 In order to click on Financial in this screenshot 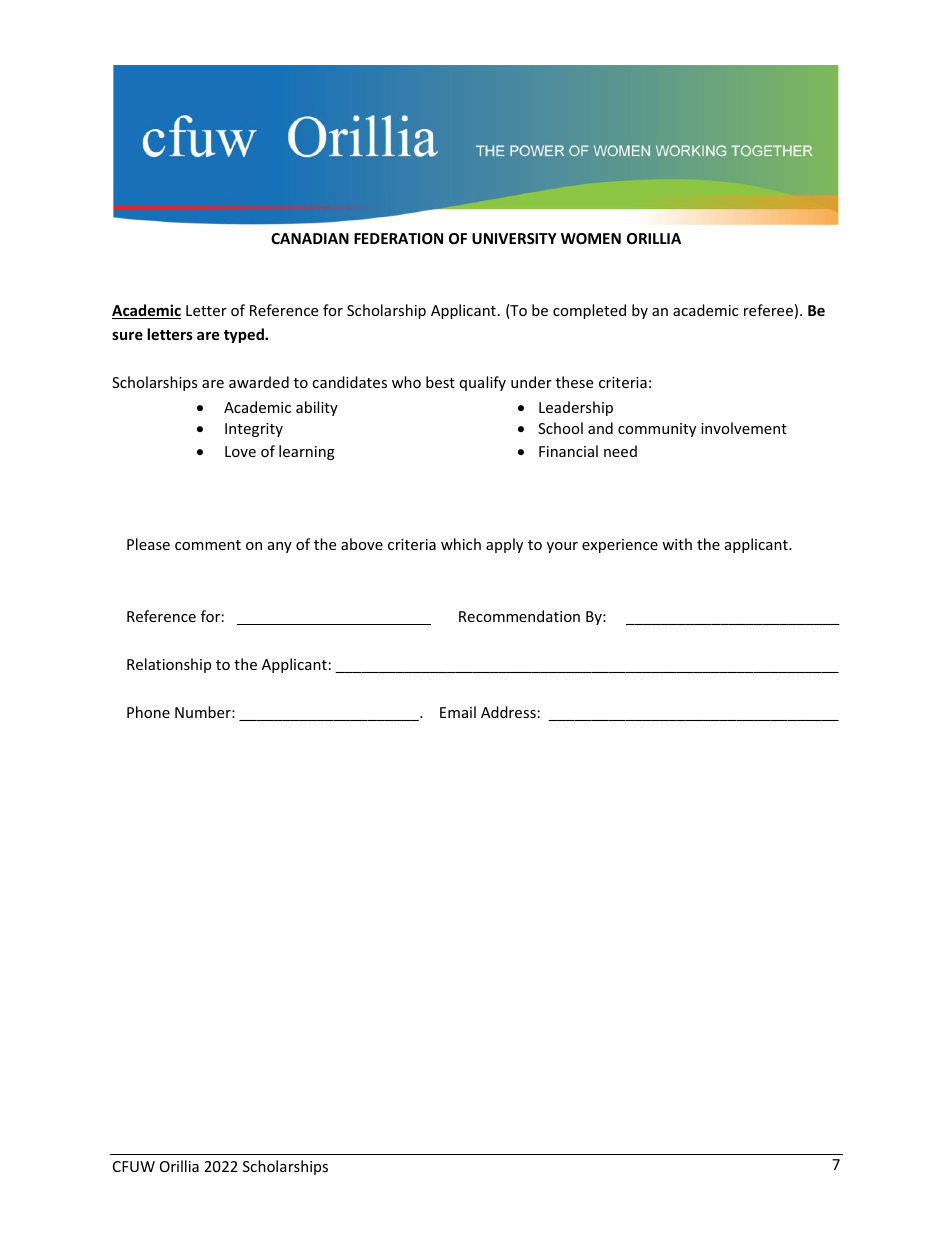, I will do `click(568, 451)`.
